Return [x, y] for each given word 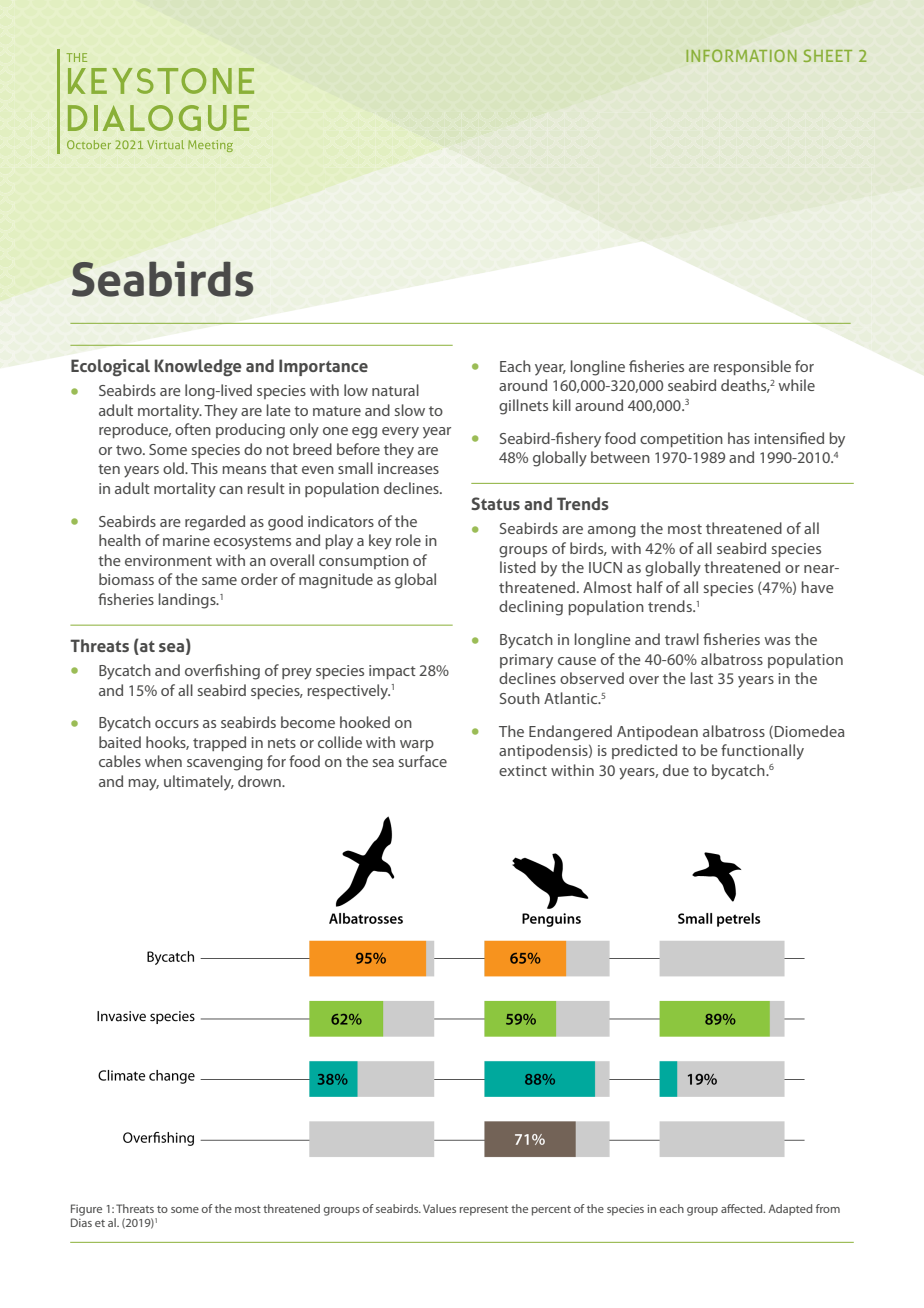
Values [439, 1208]
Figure [86, 1210]
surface [423, 761]
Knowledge [198, 367]
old [174, 468]
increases [408, 468]
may [144, 785]
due [676, 770]
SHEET [828, 55]
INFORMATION [741, 55]
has [739, 438]
